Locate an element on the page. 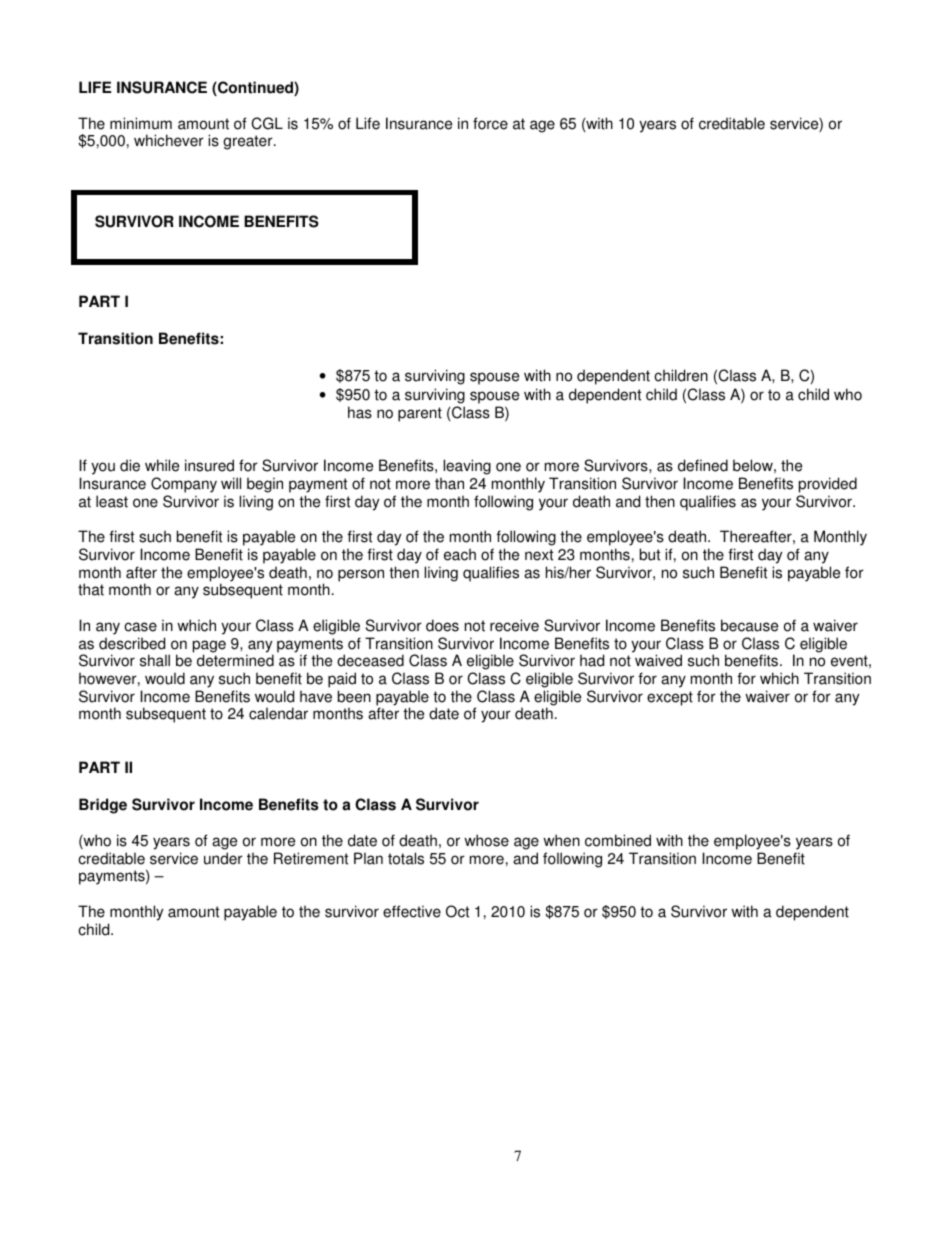  CGL is located at coordinates (267, 123).
